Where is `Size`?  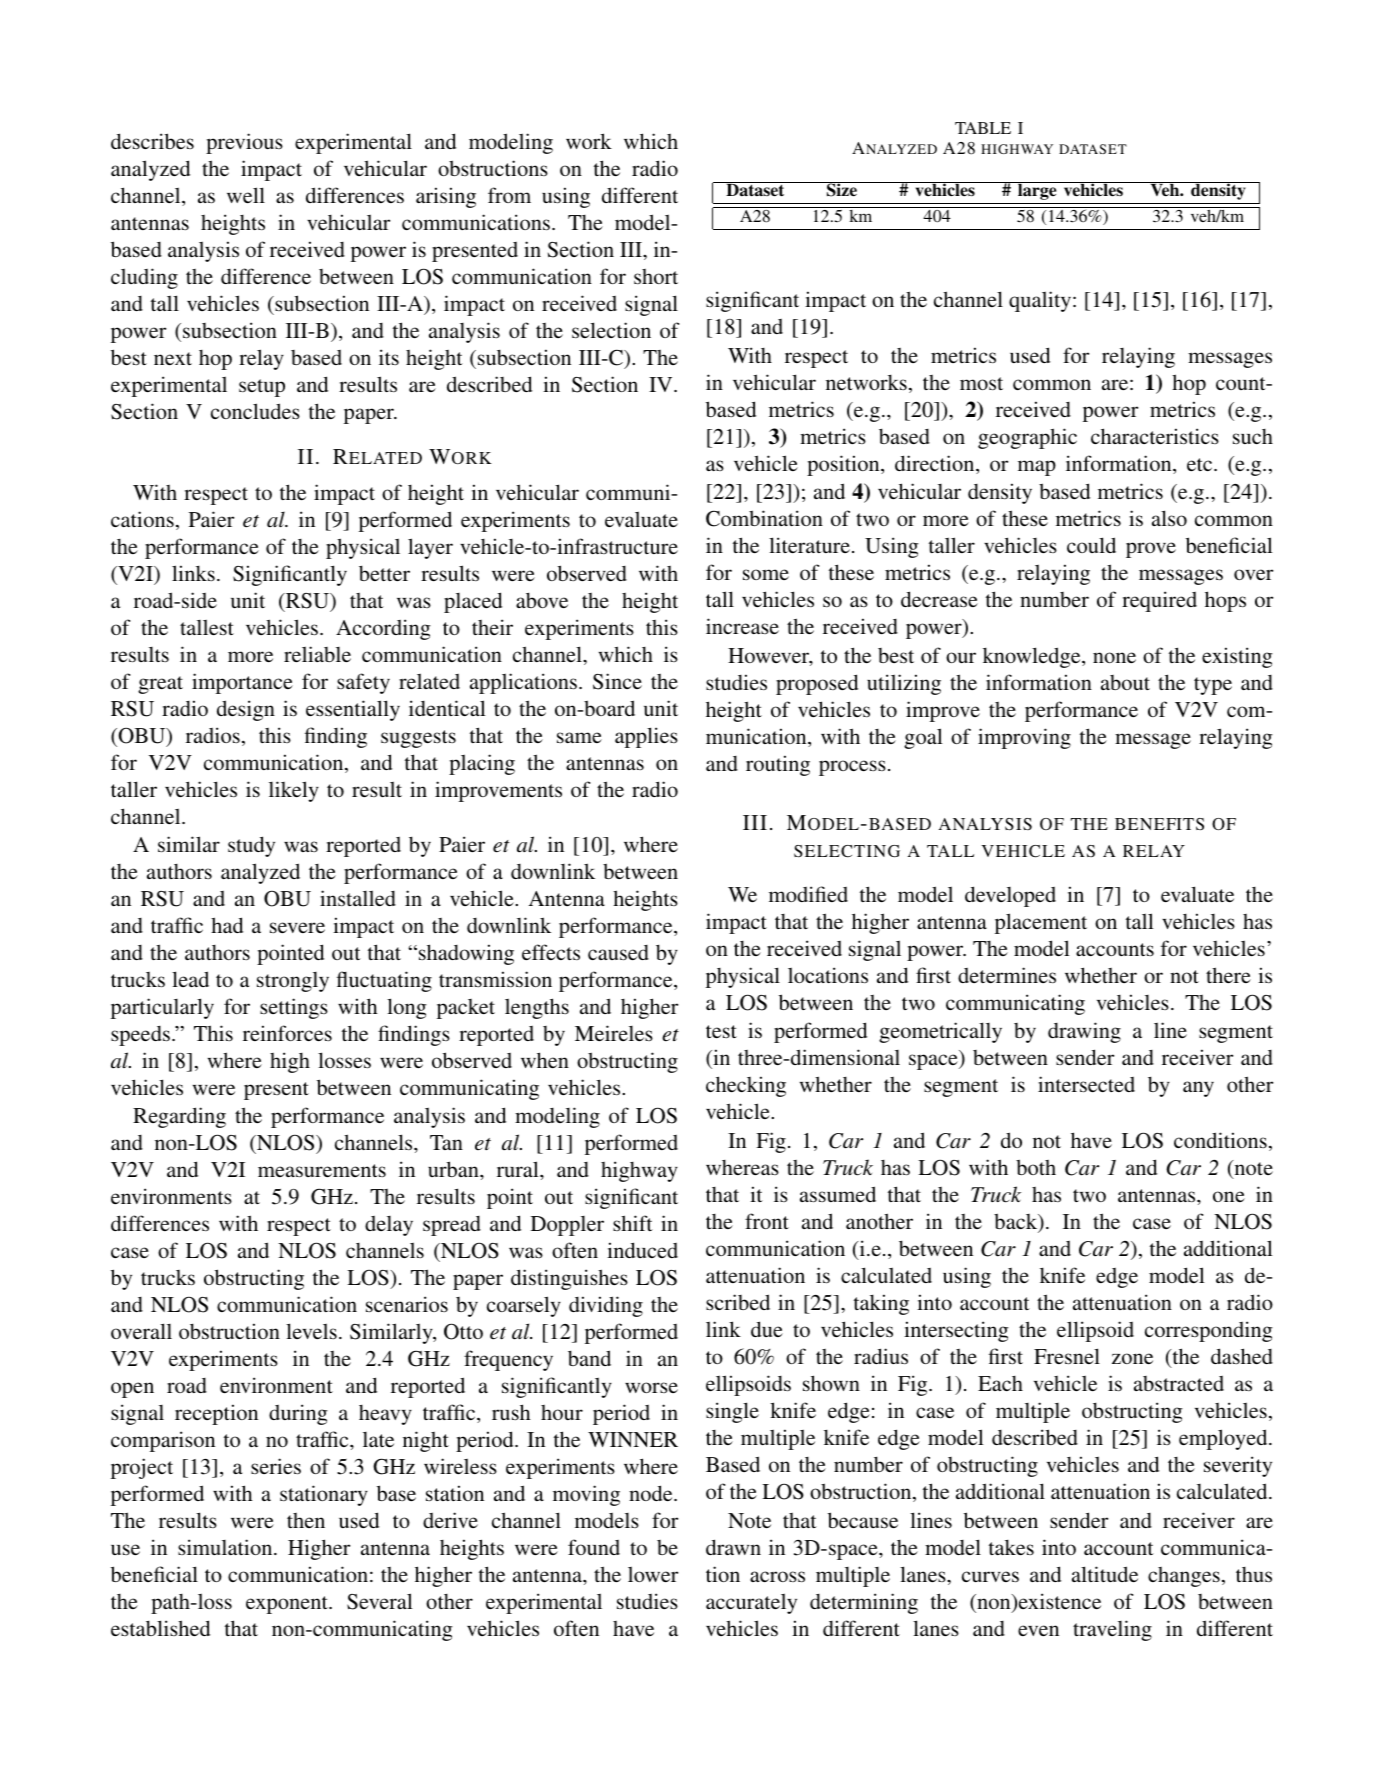 Size is located at coordinates (842, 189).
